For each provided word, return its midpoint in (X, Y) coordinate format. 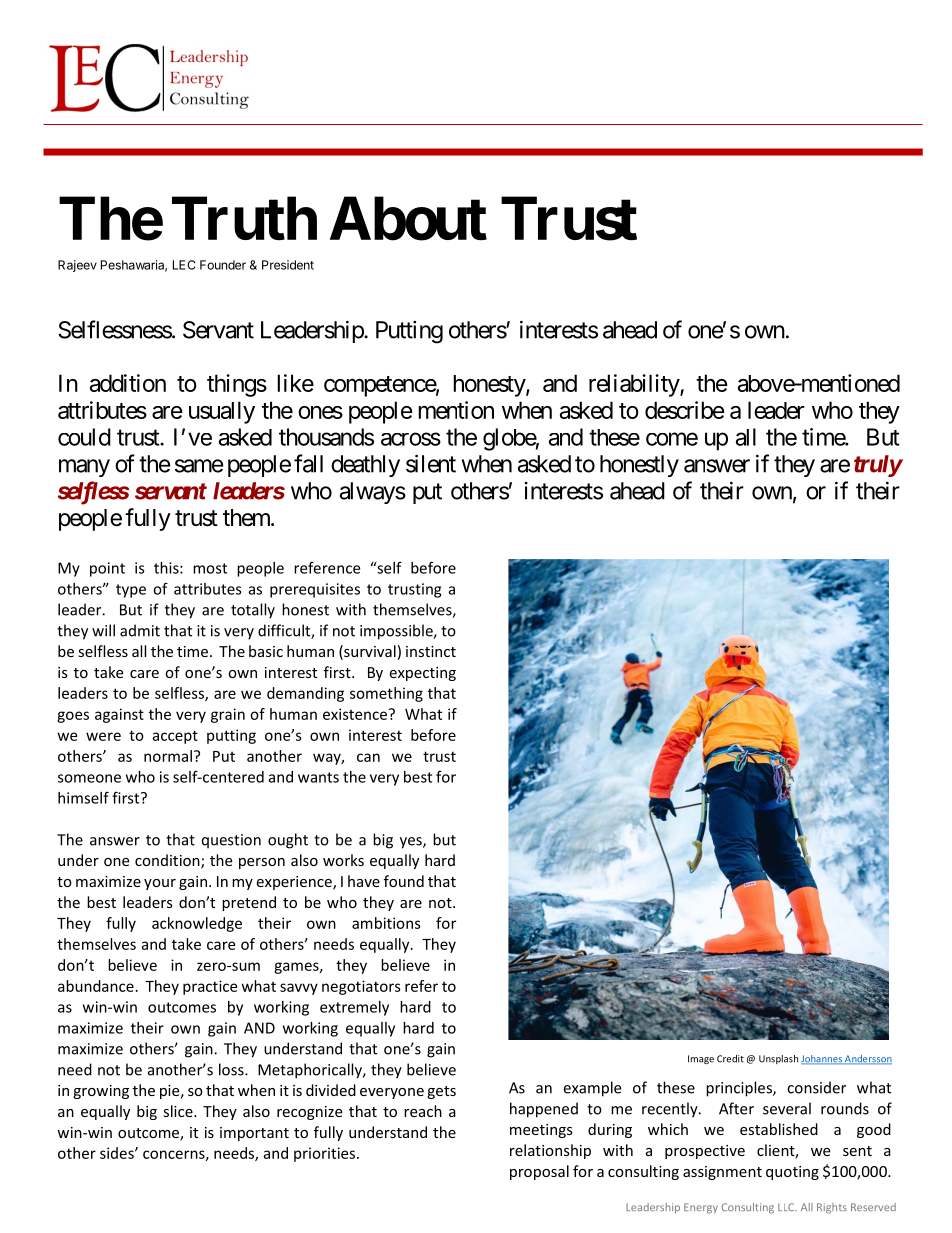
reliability (635, 385)
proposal (539, 1172)
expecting (422, 674)
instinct (431, 651)
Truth (244, 218)
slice (179, 1111)
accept (175, 737)
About (408, 218)
